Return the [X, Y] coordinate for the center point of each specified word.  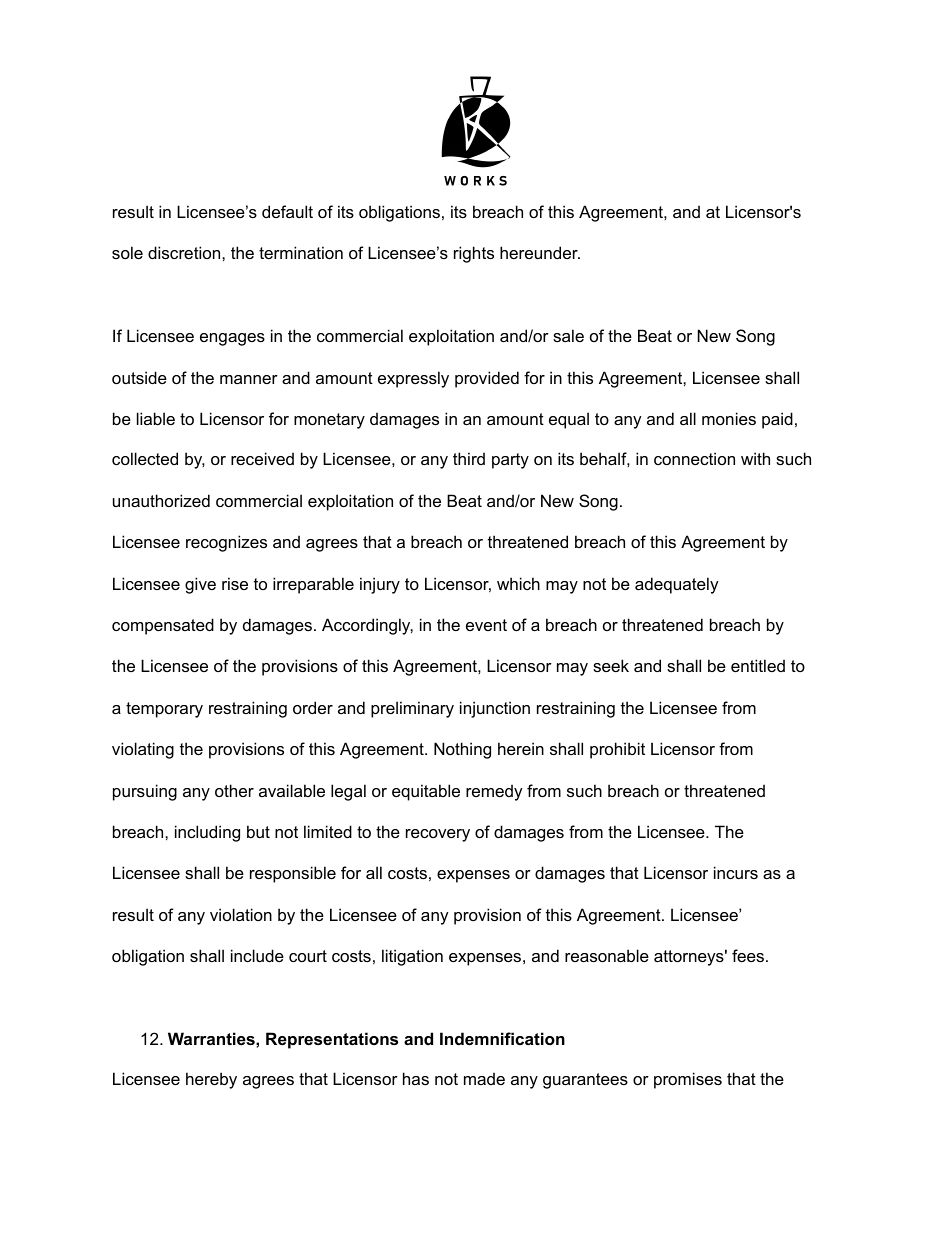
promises [688, 1080]
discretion [185, 252]
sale [568, 335]
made [484, 1078]
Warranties [212, 1038]
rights [474, 254]
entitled [758, 665]
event [486, 625]
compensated [163, 626]
